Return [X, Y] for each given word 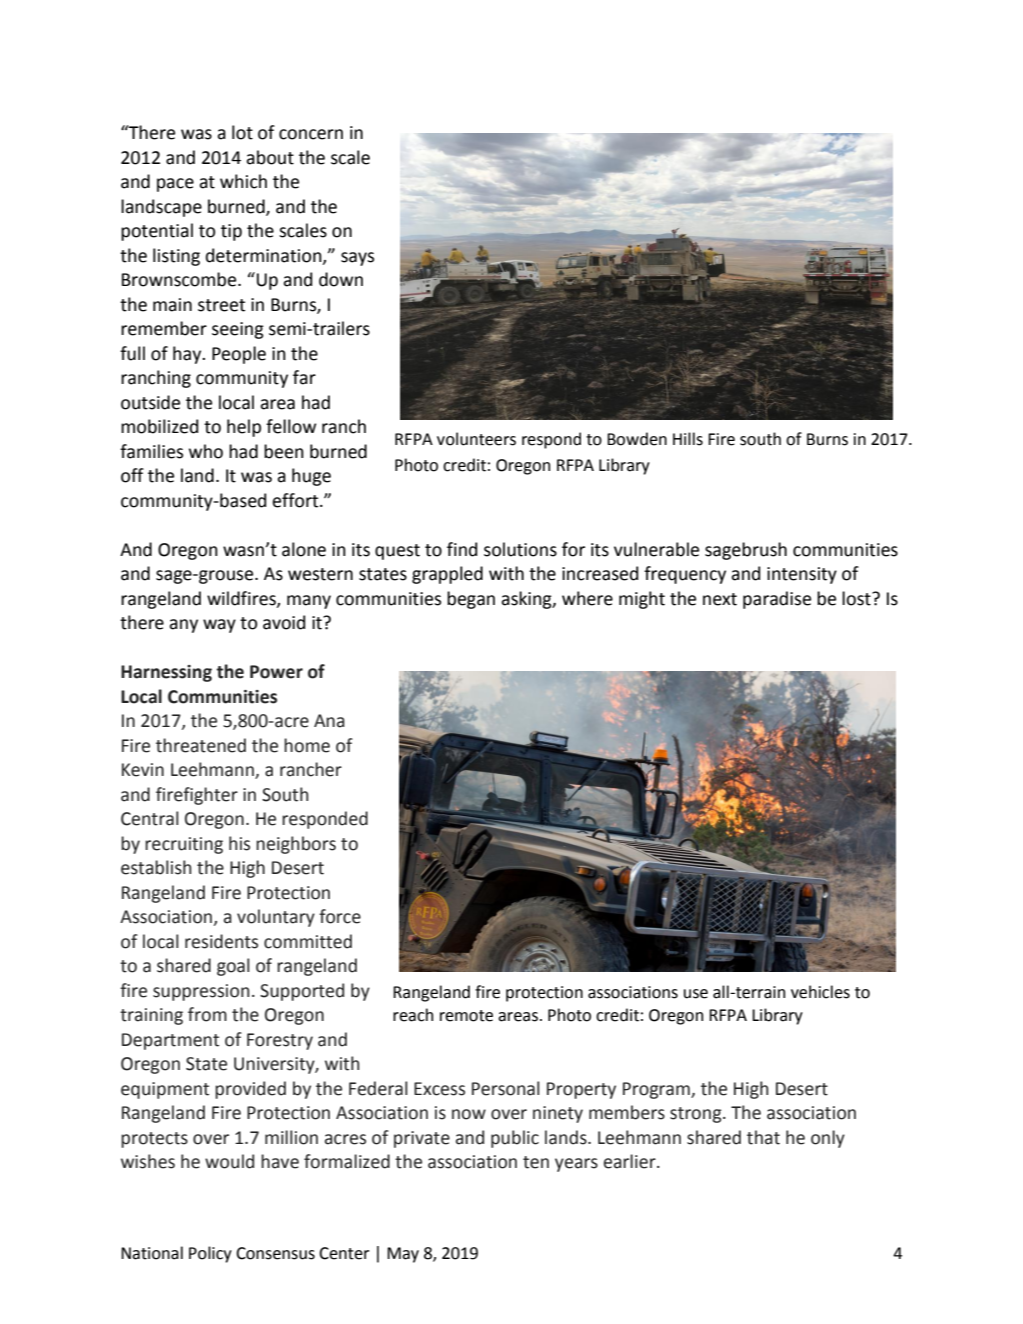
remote [466, 1016]
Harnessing [166, 673]
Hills [688, 439]
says [357, 259]
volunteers [476, 439]
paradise [777, 600]
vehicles [820, 992]
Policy [210, 1254]
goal [233, 967]
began [471, 600]
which [243, 181]
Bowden [637, 439]
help [244, 428]
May [403, 1255]
